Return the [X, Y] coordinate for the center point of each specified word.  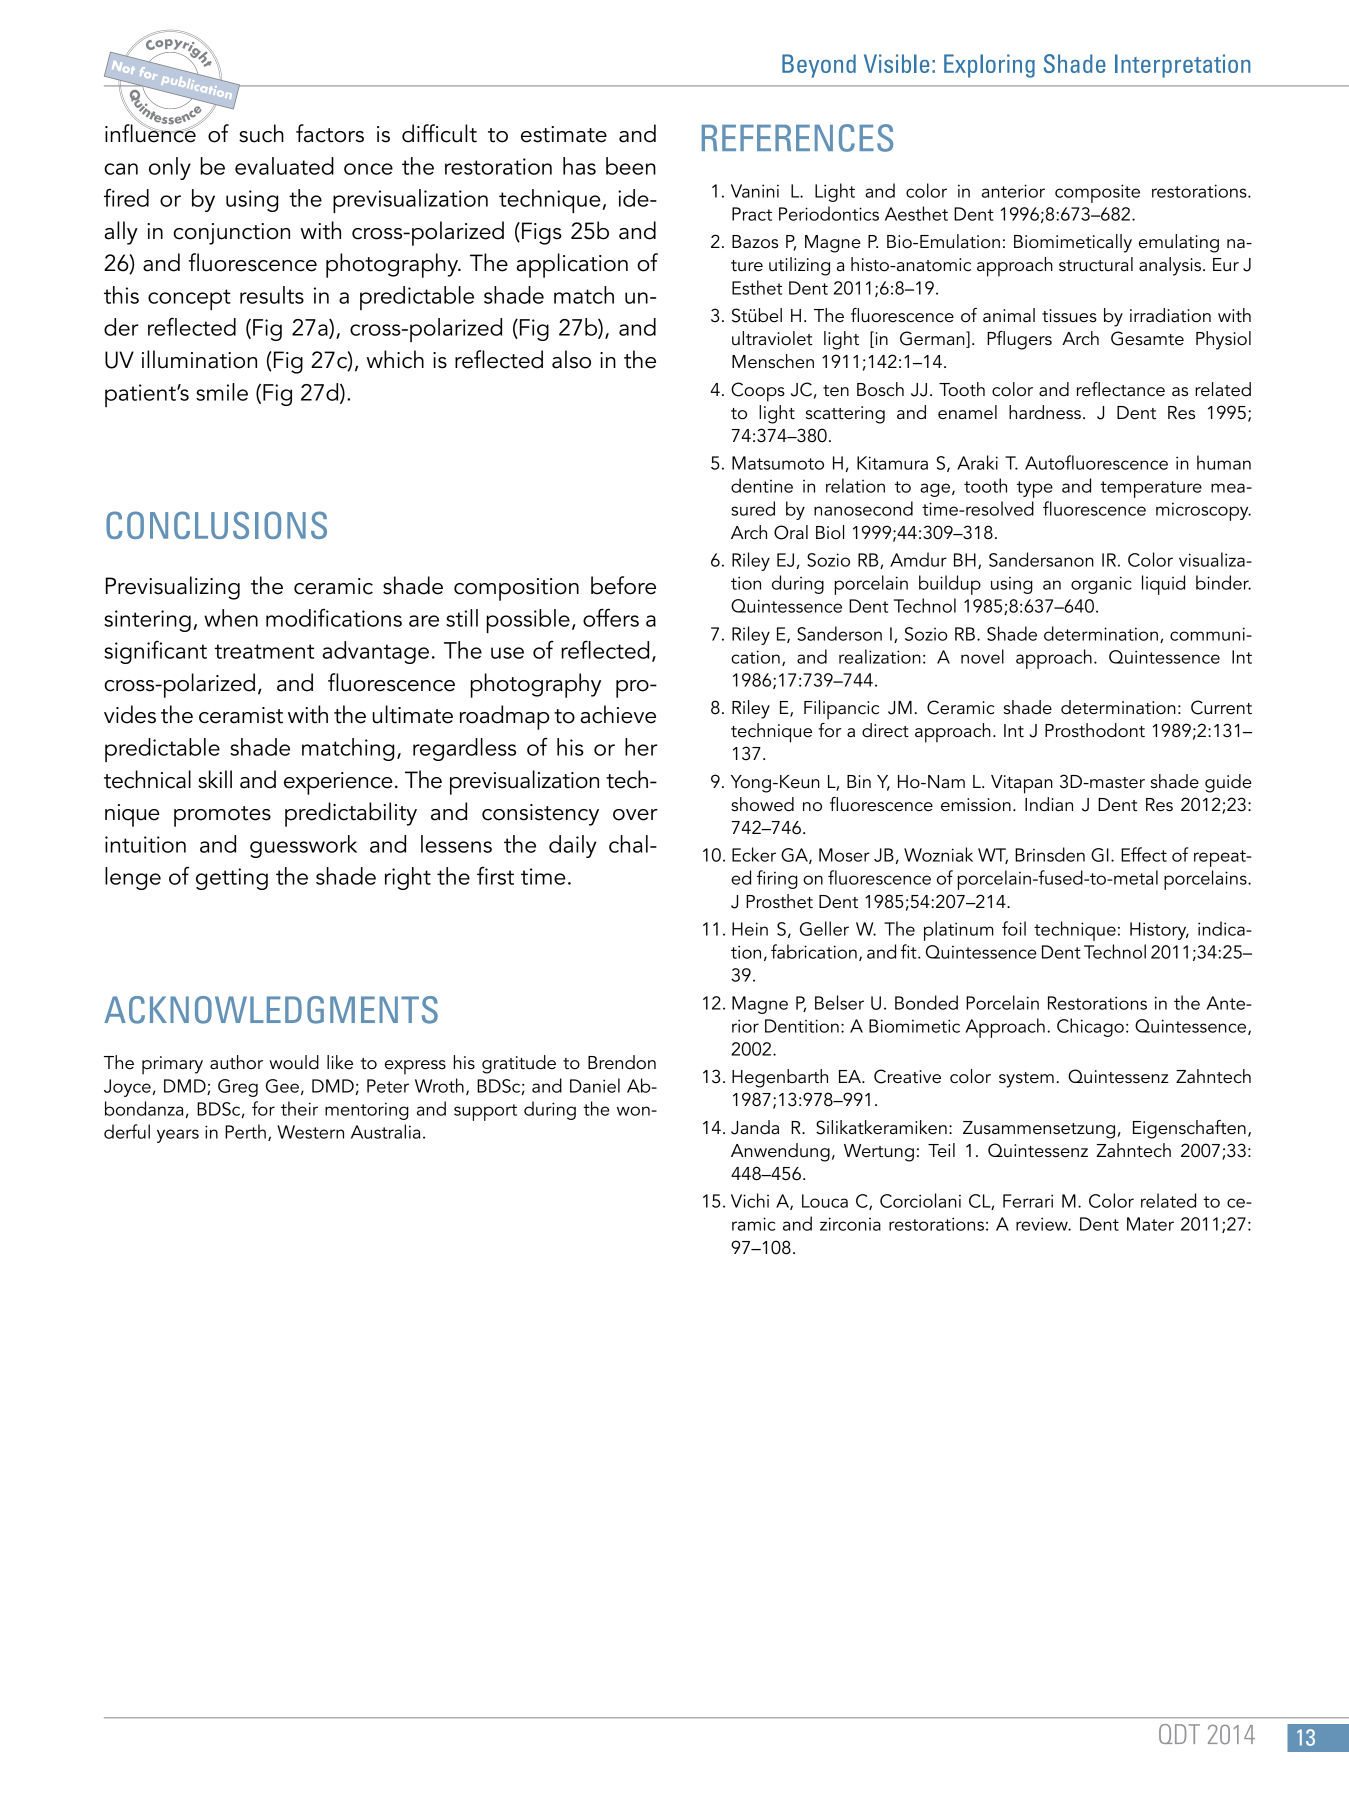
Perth [245, 1131]
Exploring [989, 66]
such [261, 133]
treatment [264, 651]
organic [1101, 585]
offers [611, 617]
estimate [564, 134]
